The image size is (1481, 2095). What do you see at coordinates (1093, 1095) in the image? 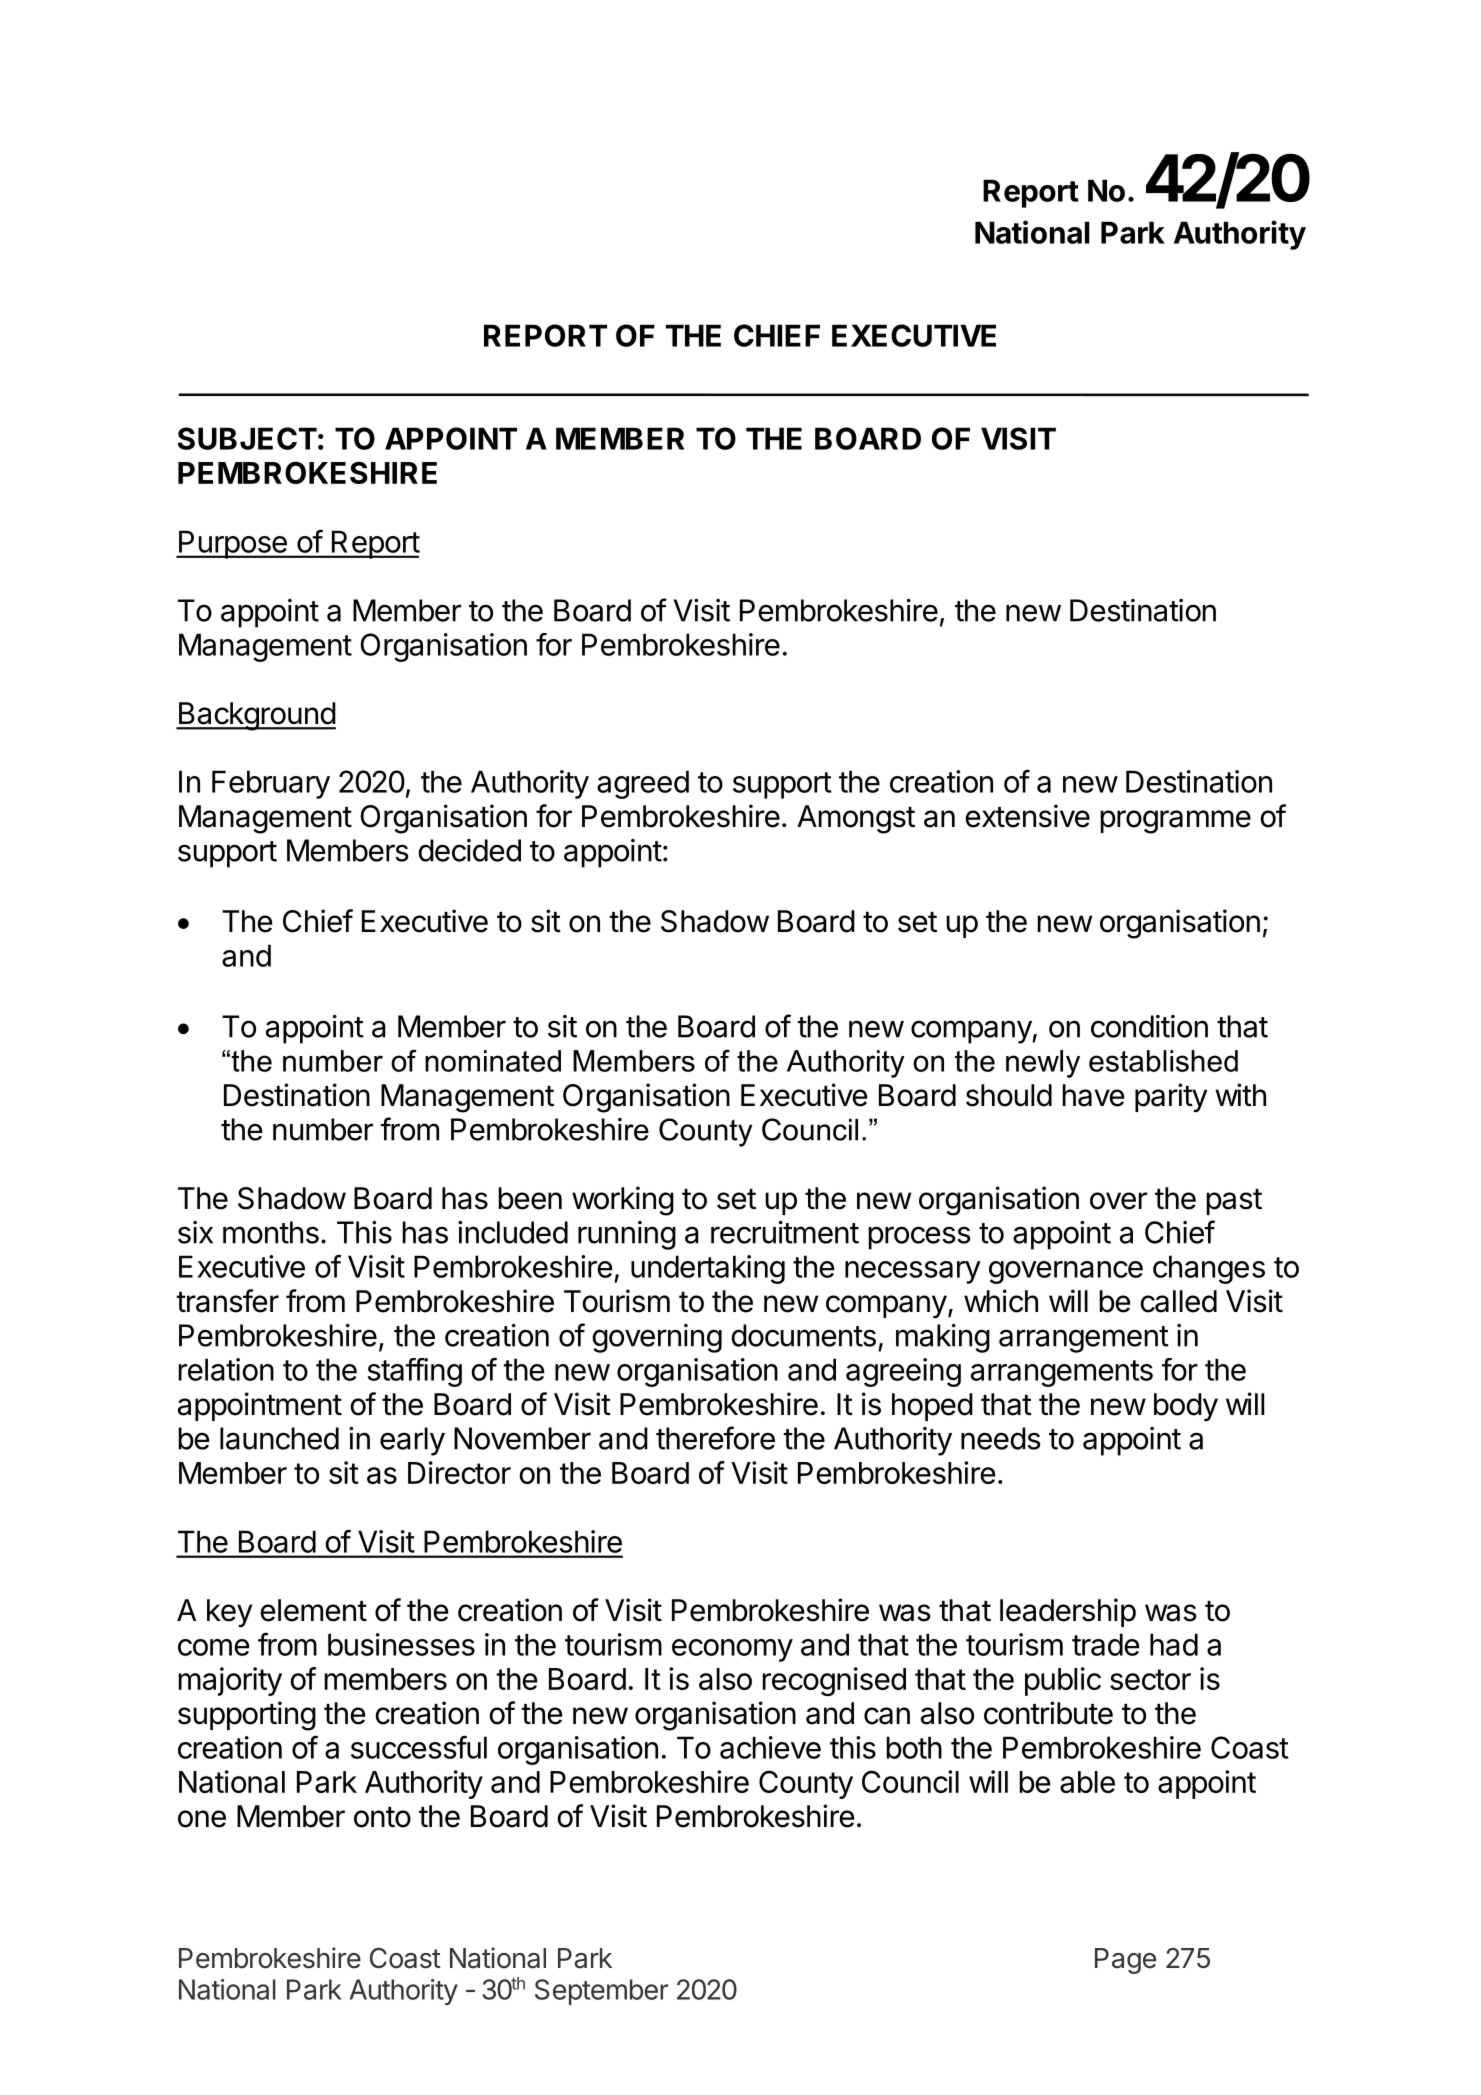
I see `have` at bounding box center [1093, 1095].
